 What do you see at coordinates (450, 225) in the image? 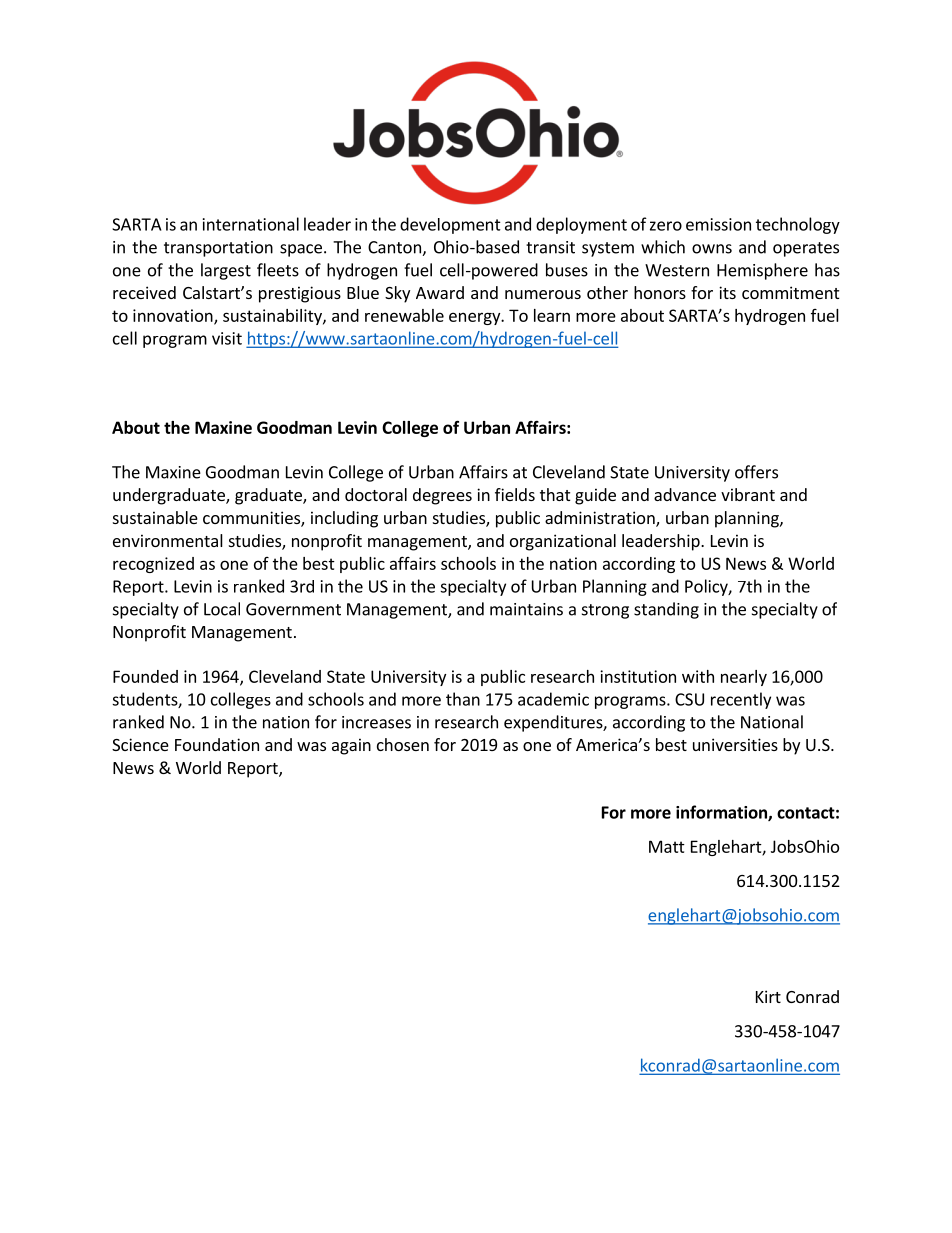
I see `development` at bounding box center [450, 225].
